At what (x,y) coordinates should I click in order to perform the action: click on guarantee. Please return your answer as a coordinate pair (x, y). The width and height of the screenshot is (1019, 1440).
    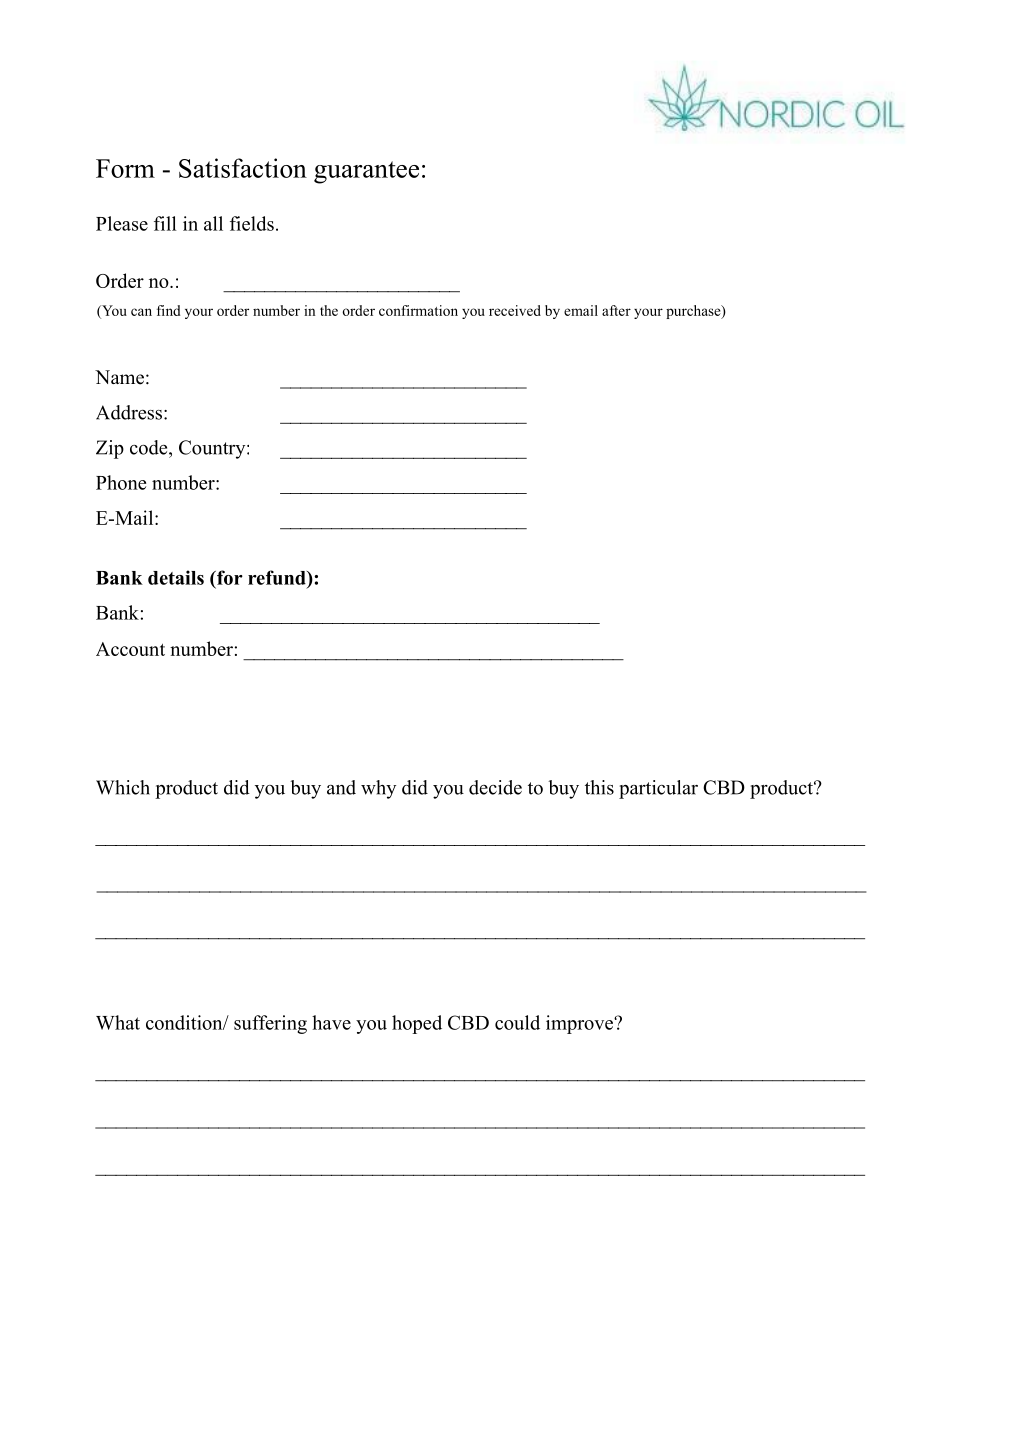
    Looking at the image, I should click on (366, 172).
